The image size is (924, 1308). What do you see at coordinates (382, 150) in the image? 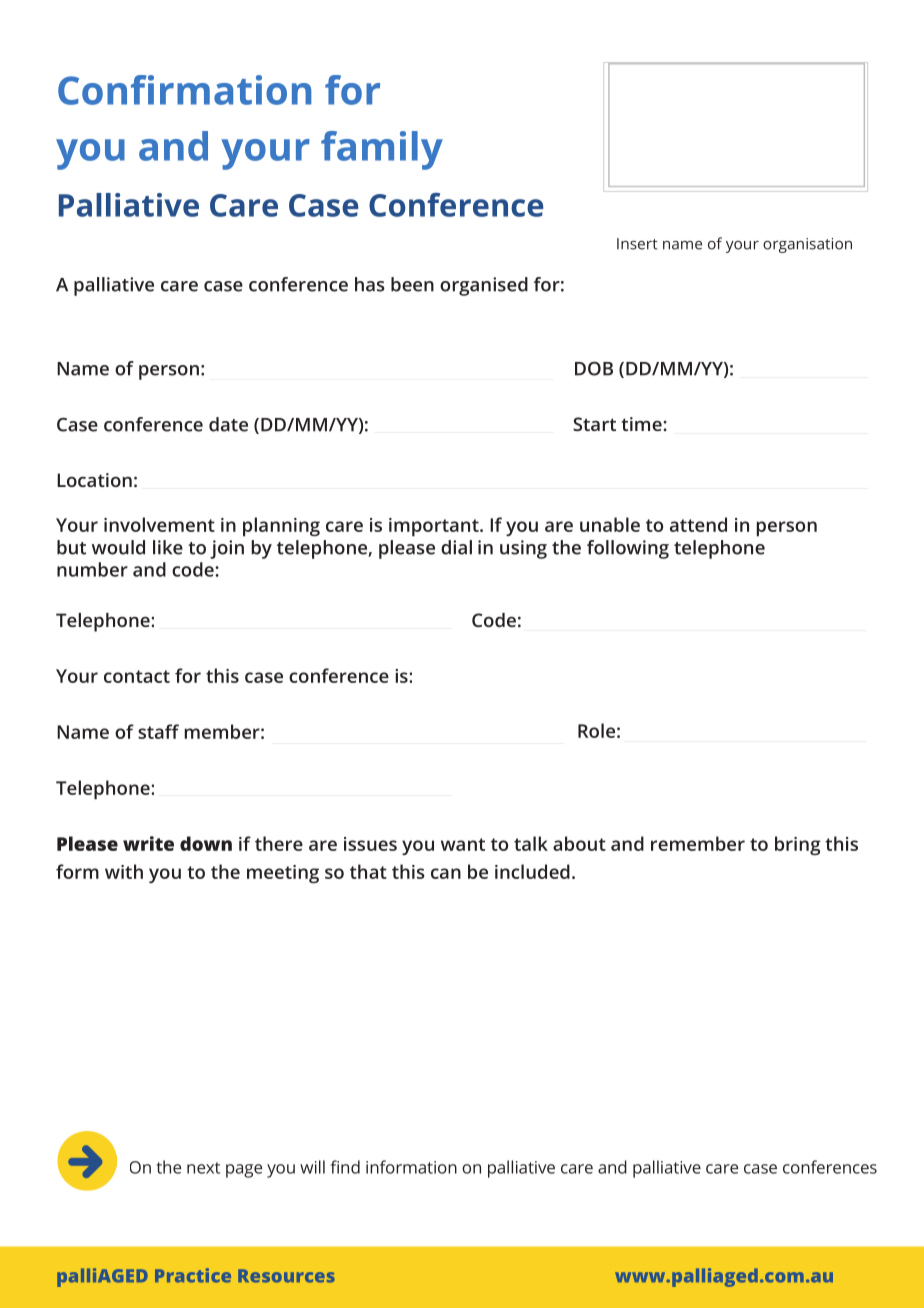
I see `family` at bounding box center [382, 150].
